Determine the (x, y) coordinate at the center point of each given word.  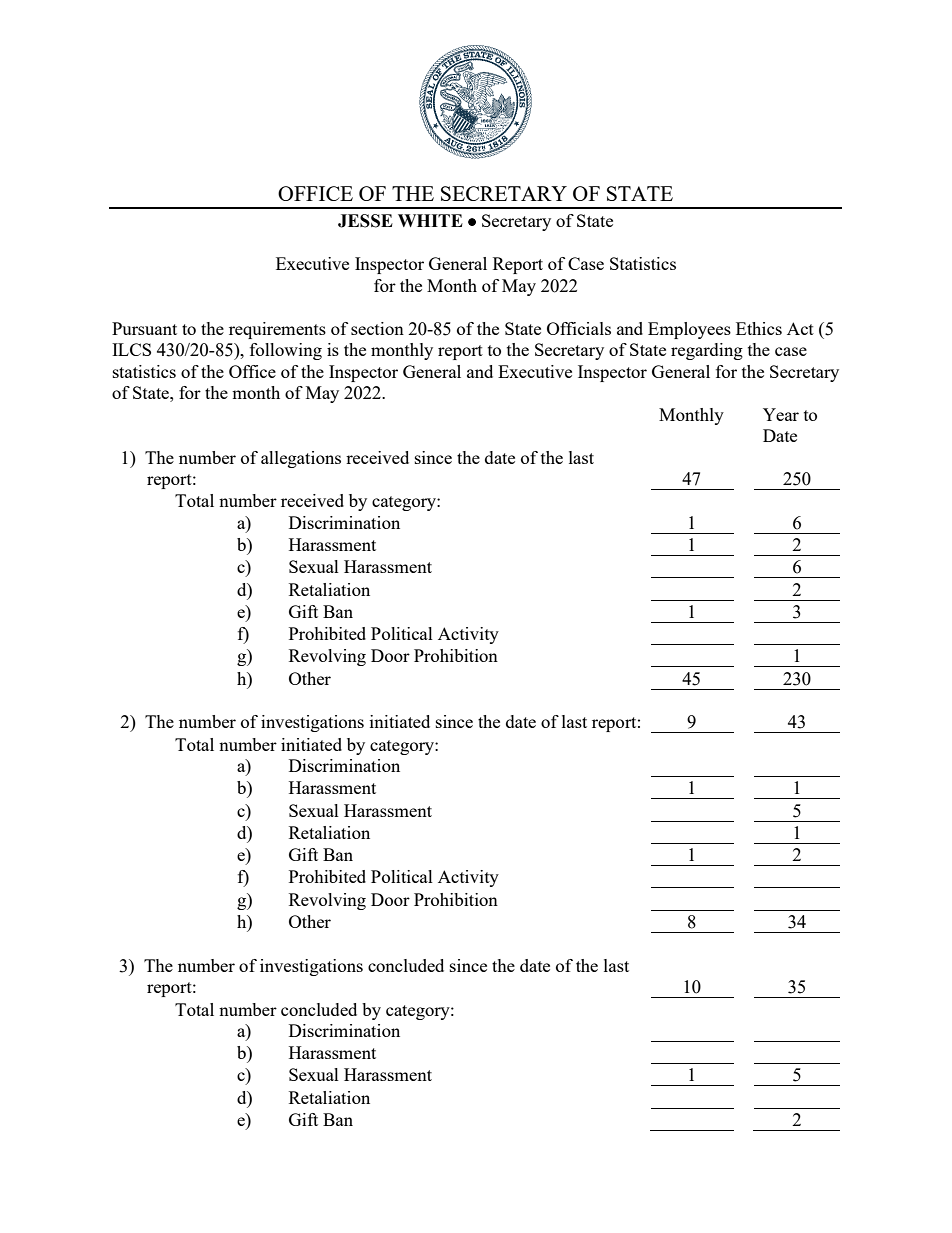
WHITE (430, 220)
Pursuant (144, 328)
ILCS (131, 349)
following (286, 351)
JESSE (365, 221)
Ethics (759, 328)
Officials (579, 328)
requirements (277, 330)
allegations (301, 459)
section (377, 328)
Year (781, 414)
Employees (689, 330)
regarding (707, 351)
